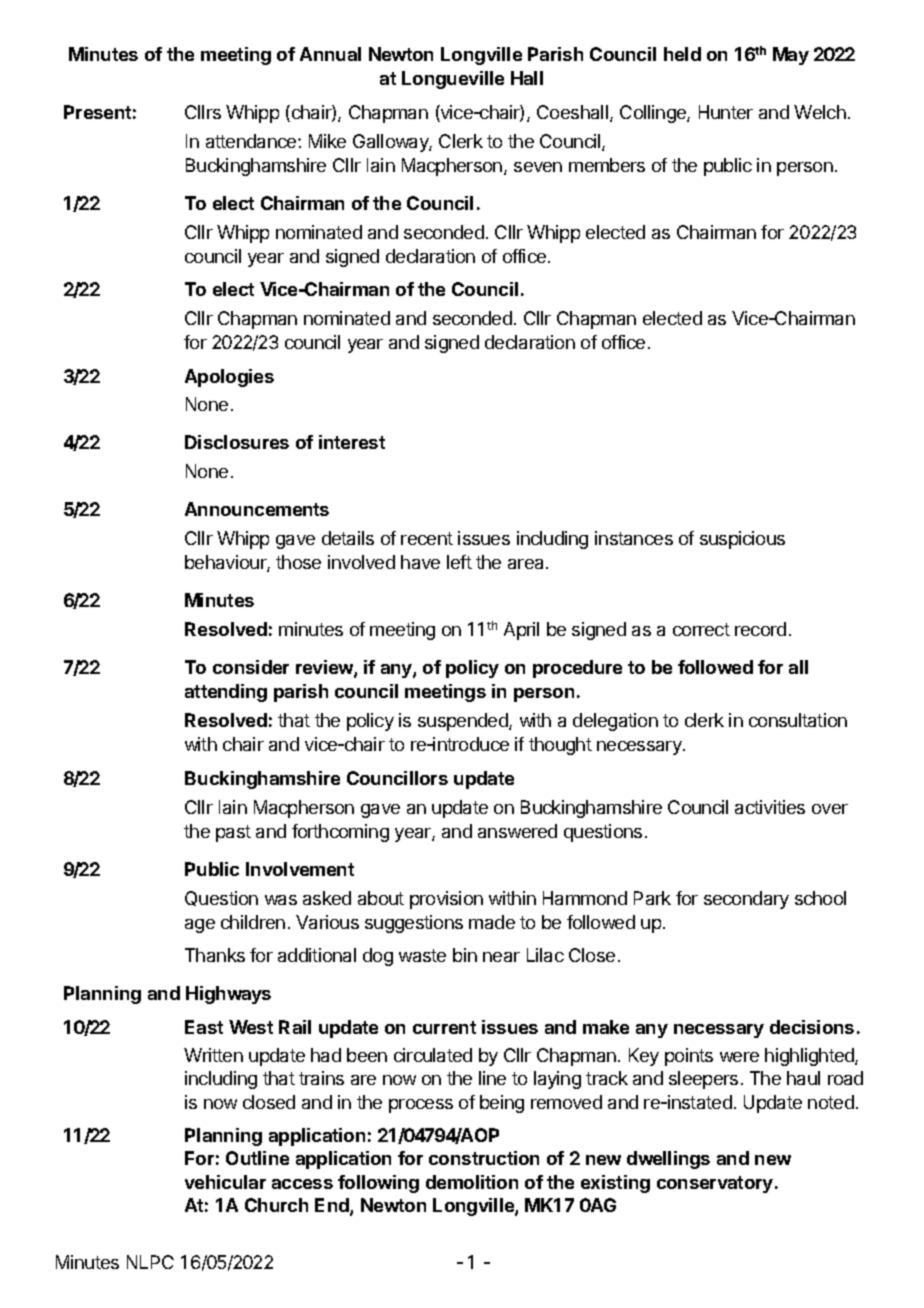 The width and height of the image is (924, 1308). I want to click on attendance, so click(252, 141).
